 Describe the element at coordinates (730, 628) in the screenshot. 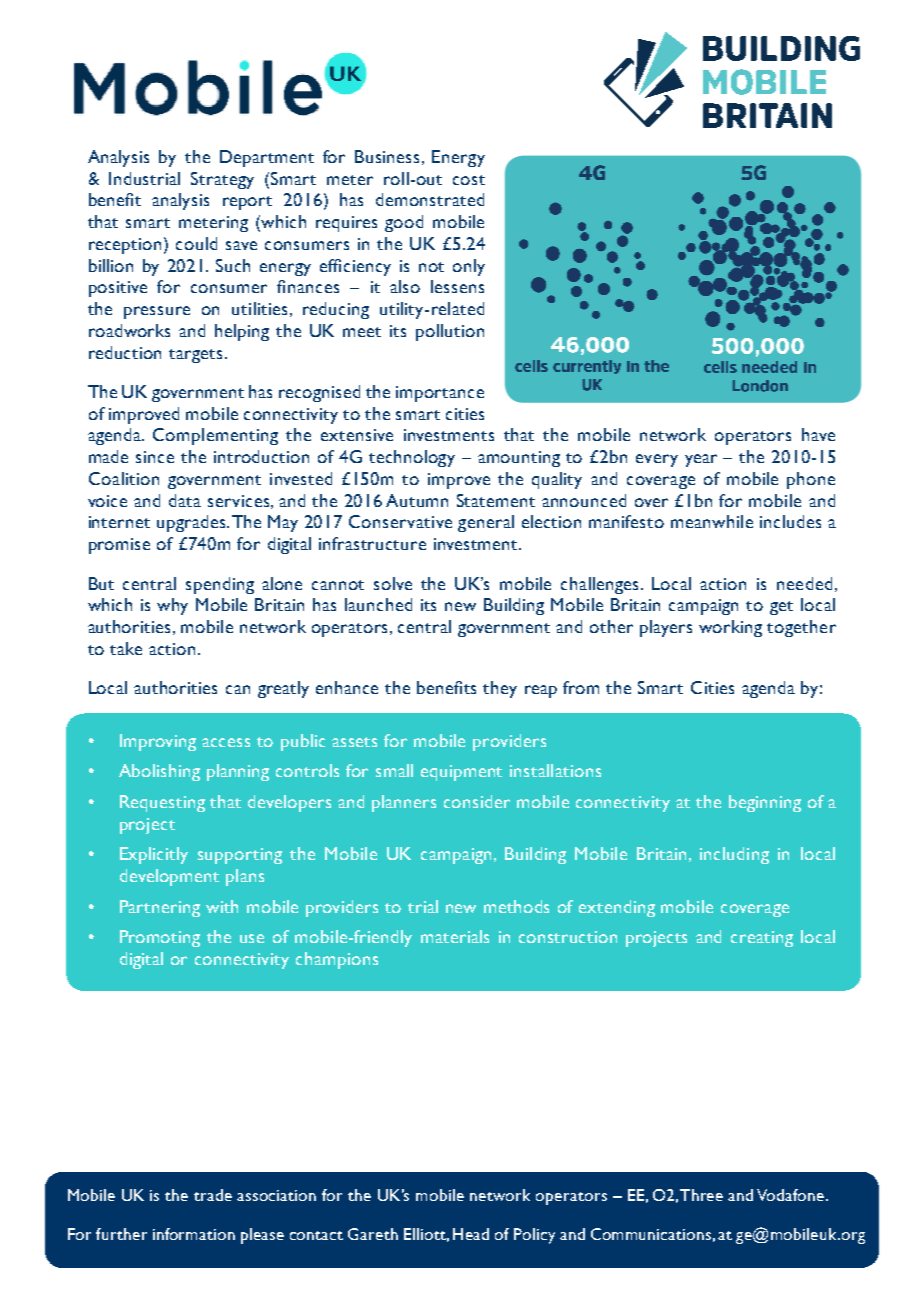

I see `working` at that location.
